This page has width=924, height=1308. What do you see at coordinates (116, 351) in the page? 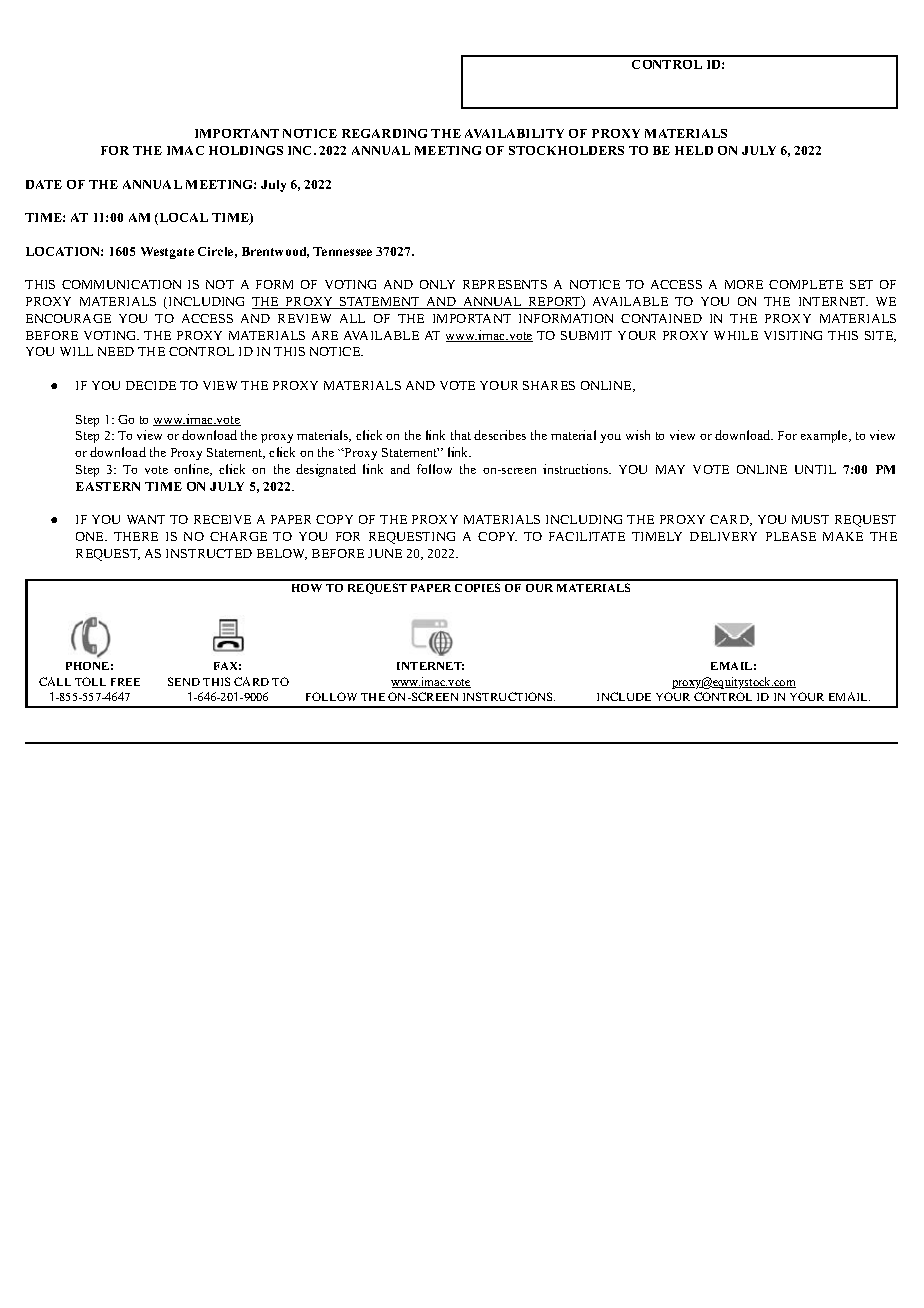
I see `NEED` at bounding box center [116, 351].
